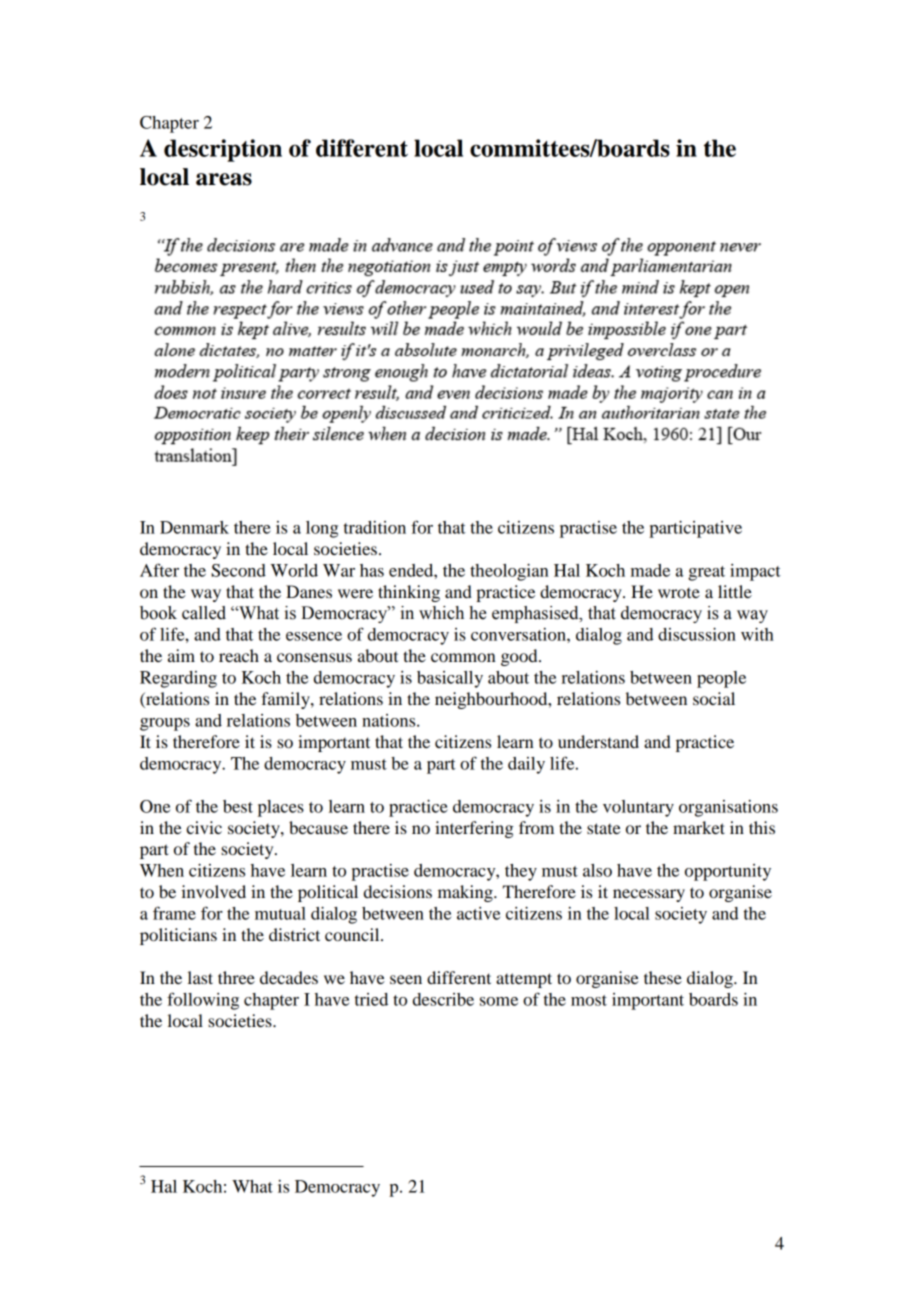 The width and height of the screenshot is (924, 1309). I want to click on made, so click(650, 570).
